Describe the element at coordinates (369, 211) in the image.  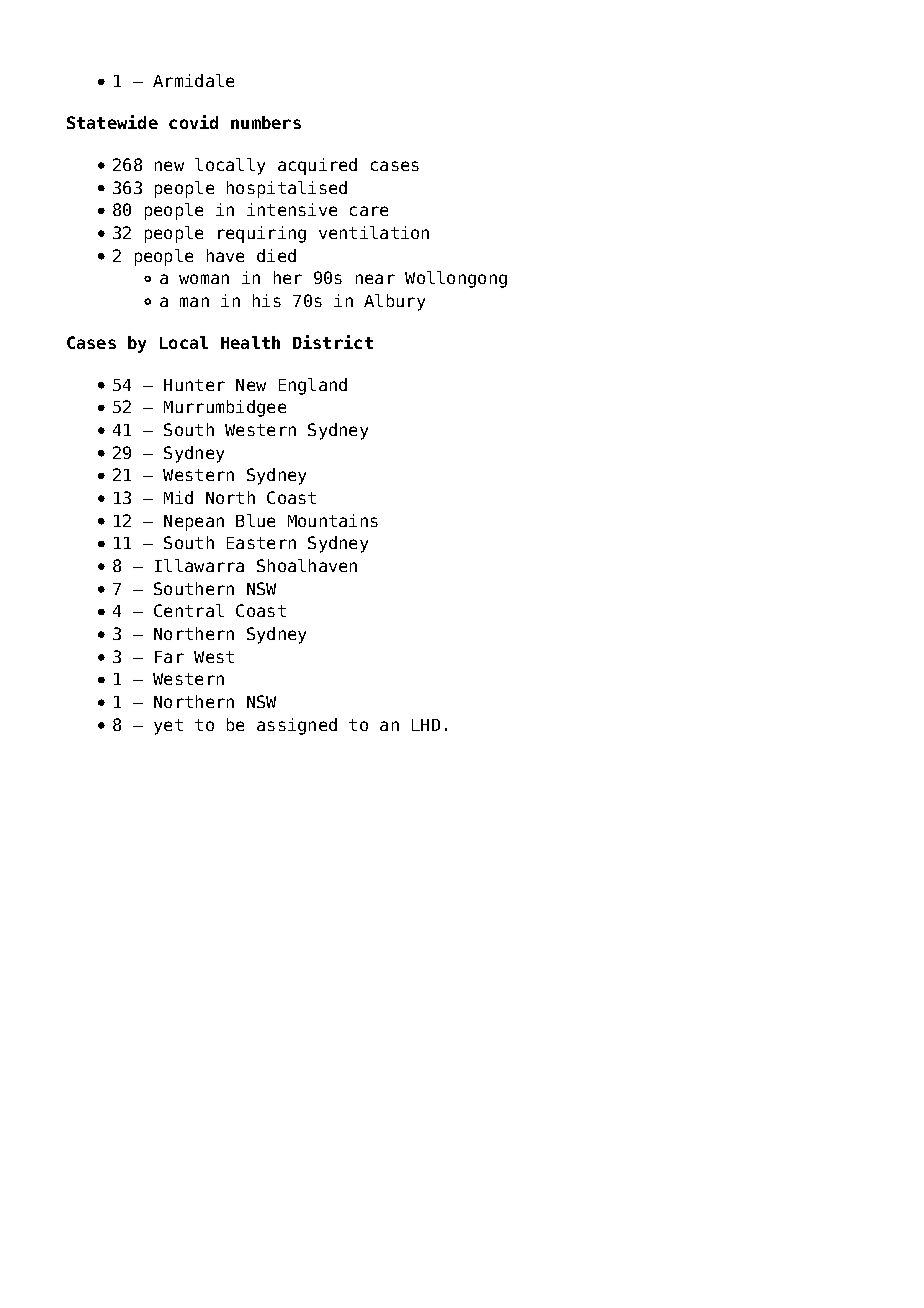
I see `care` at that location.
